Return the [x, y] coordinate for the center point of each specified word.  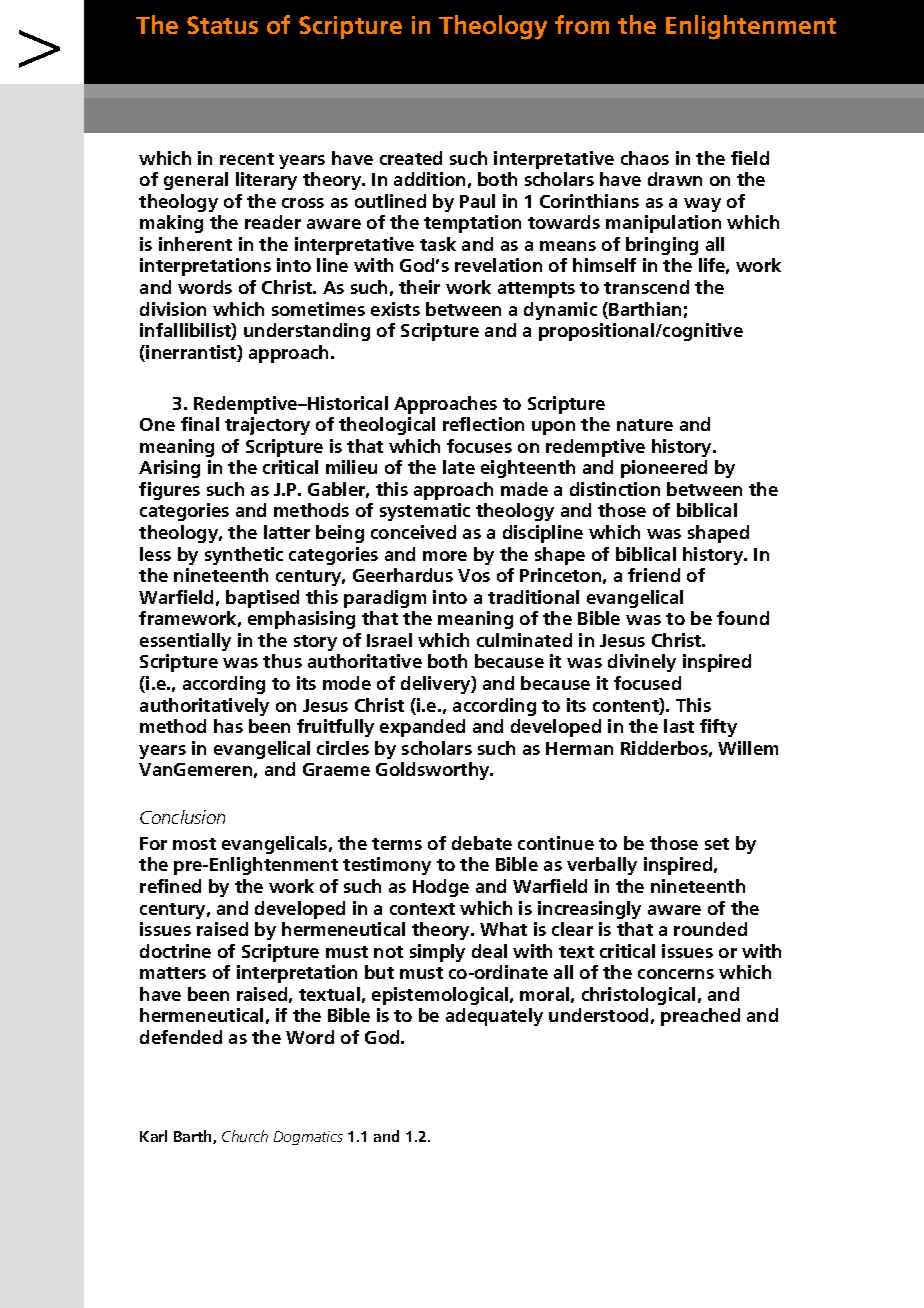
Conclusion [182, 817]
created [411, 158]
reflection [483, 424]
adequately [494, 1017]
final [200, 424]
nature [645, 425]
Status [222, 25]
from [582, 24]
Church [245, 1136]
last [679, 726]
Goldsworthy [434, 771]
